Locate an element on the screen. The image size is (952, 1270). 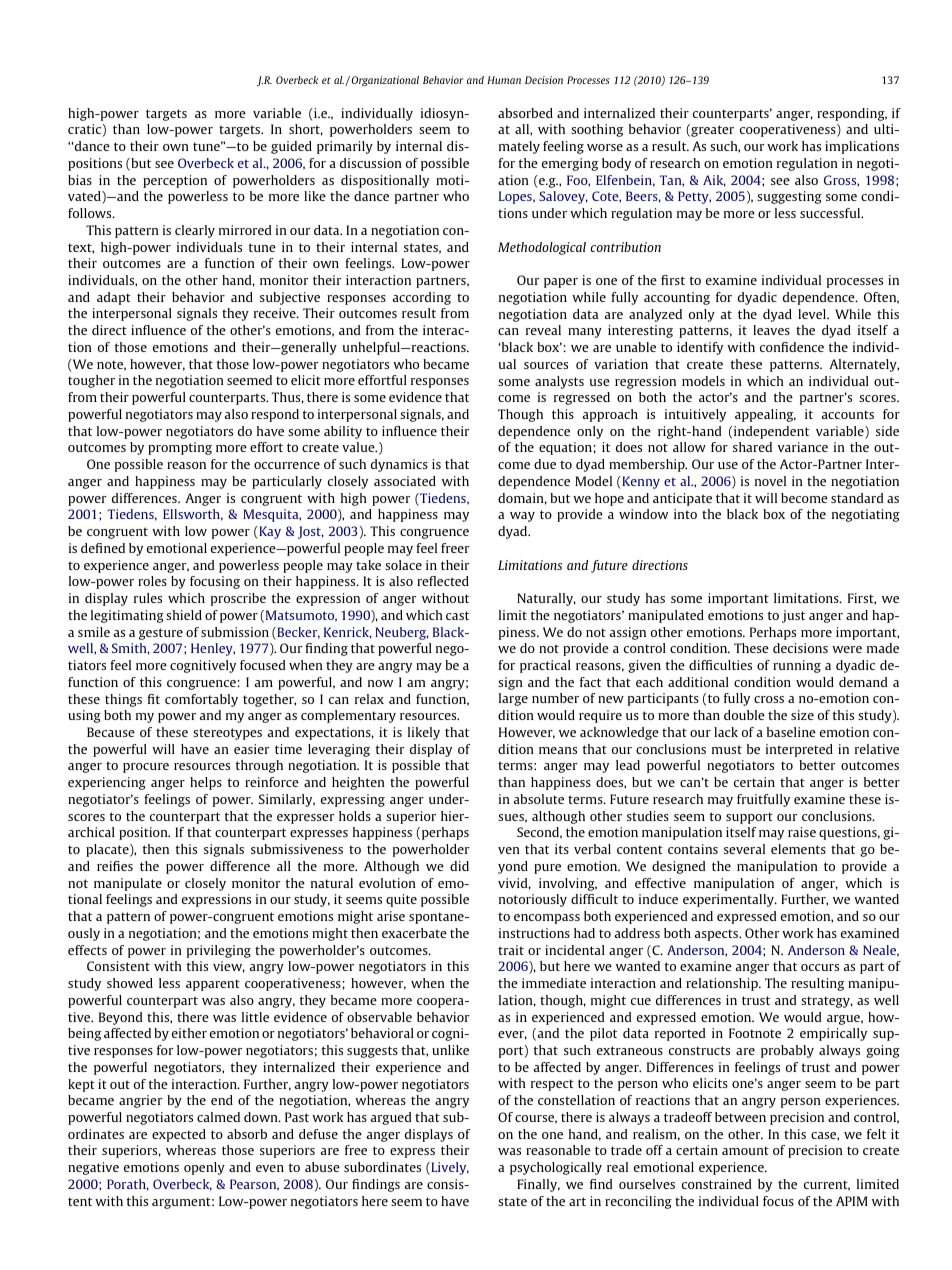
cast is located at coordinates (457, 615).
